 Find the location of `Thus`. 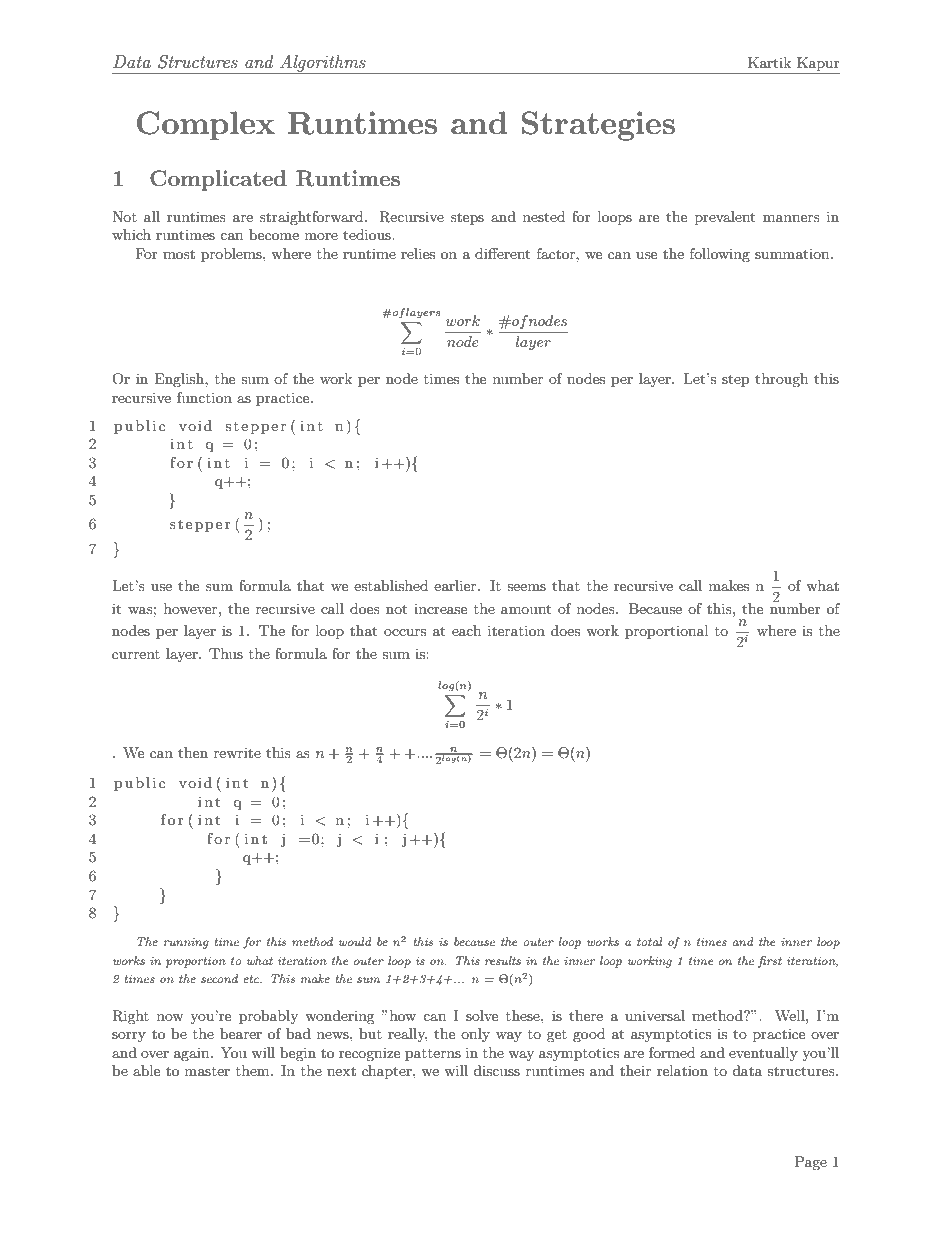

Thus is located at coordinates (226, 653).
